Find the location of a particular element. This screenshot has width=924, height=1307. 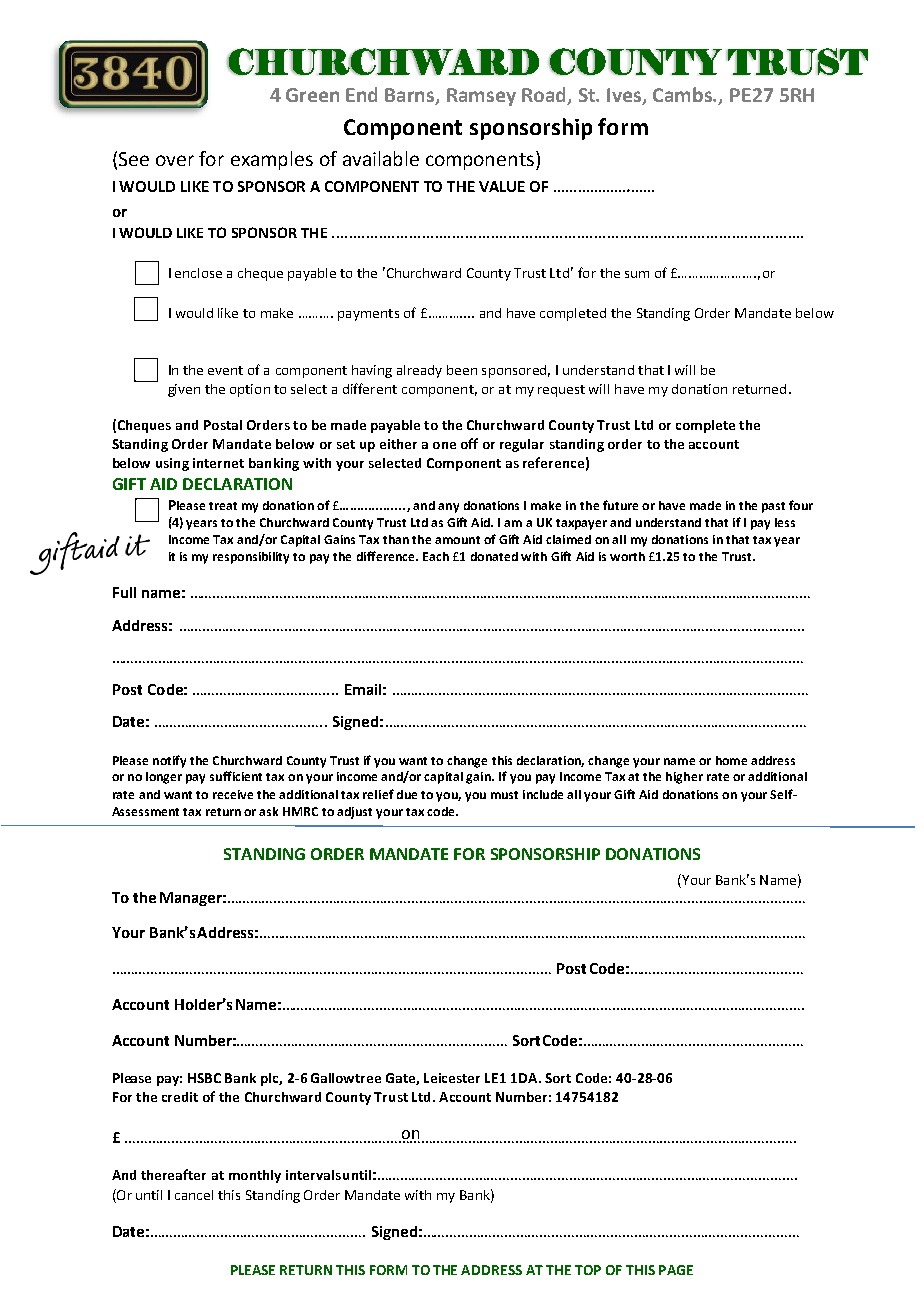

Ives is located at coordinates (625, 96).
